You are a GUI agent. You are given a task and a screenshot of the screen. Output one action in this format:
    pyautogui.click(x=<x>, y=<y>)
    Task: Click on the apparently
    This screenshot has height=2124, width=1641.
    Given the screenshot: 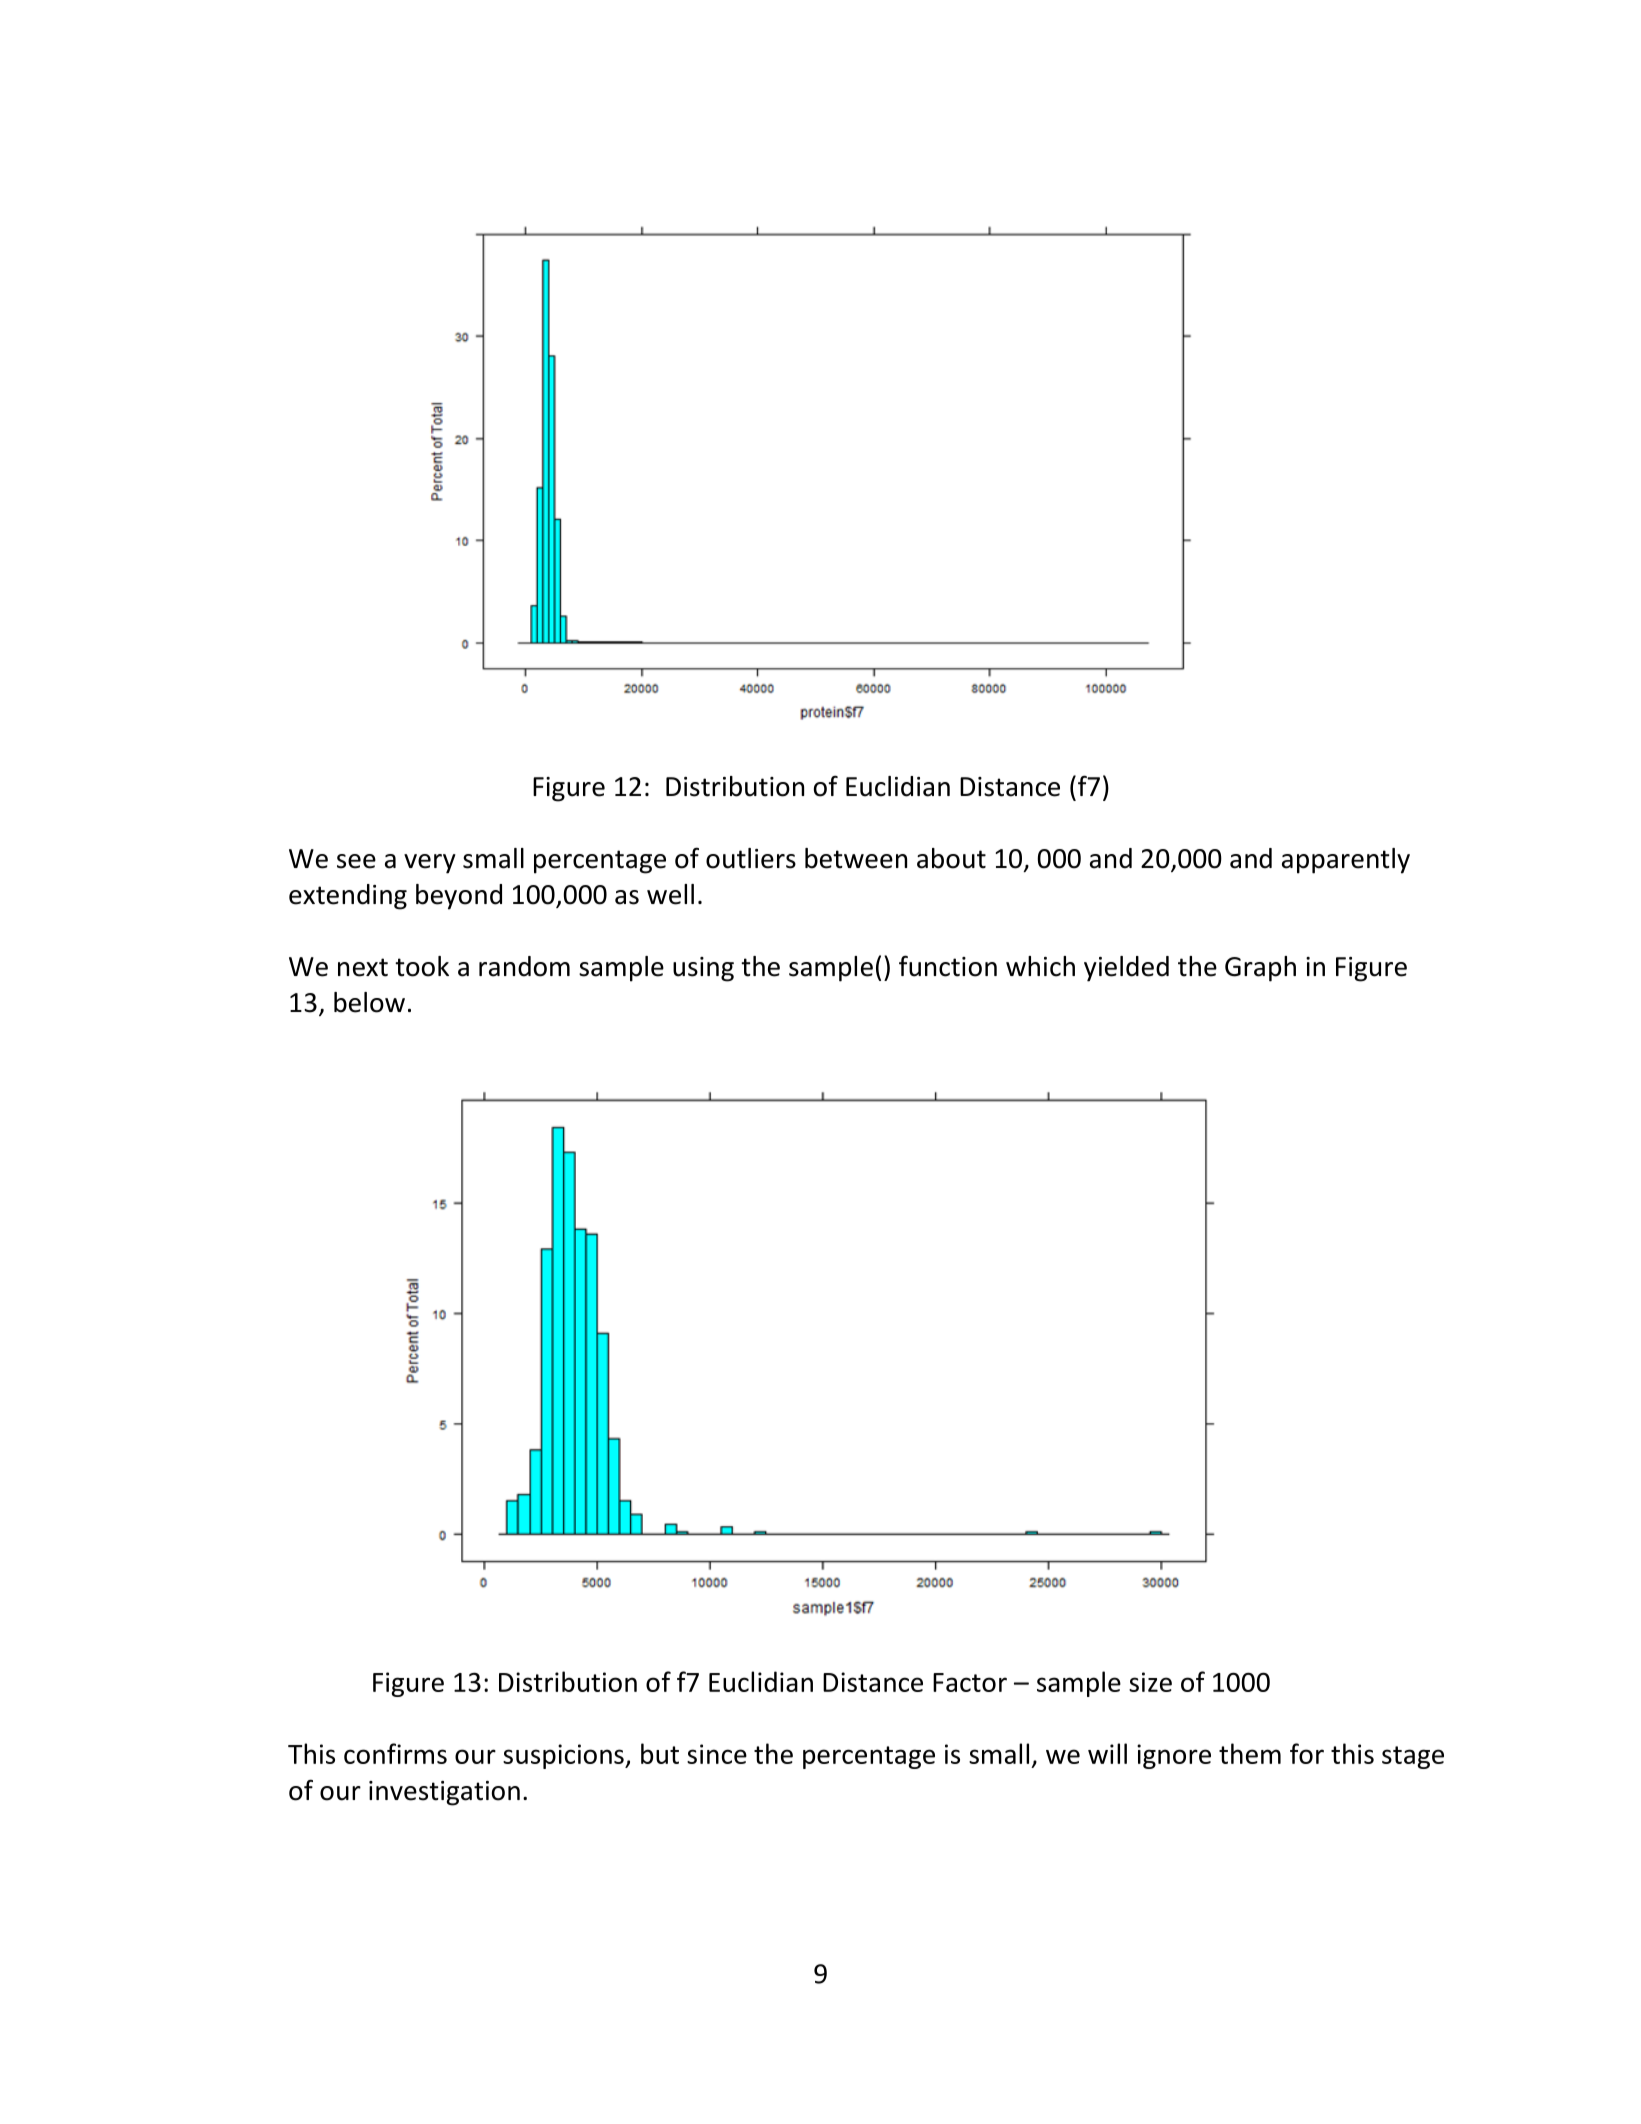 What is the action you would take?
    pyautogui.click(x=1346, y=861)
